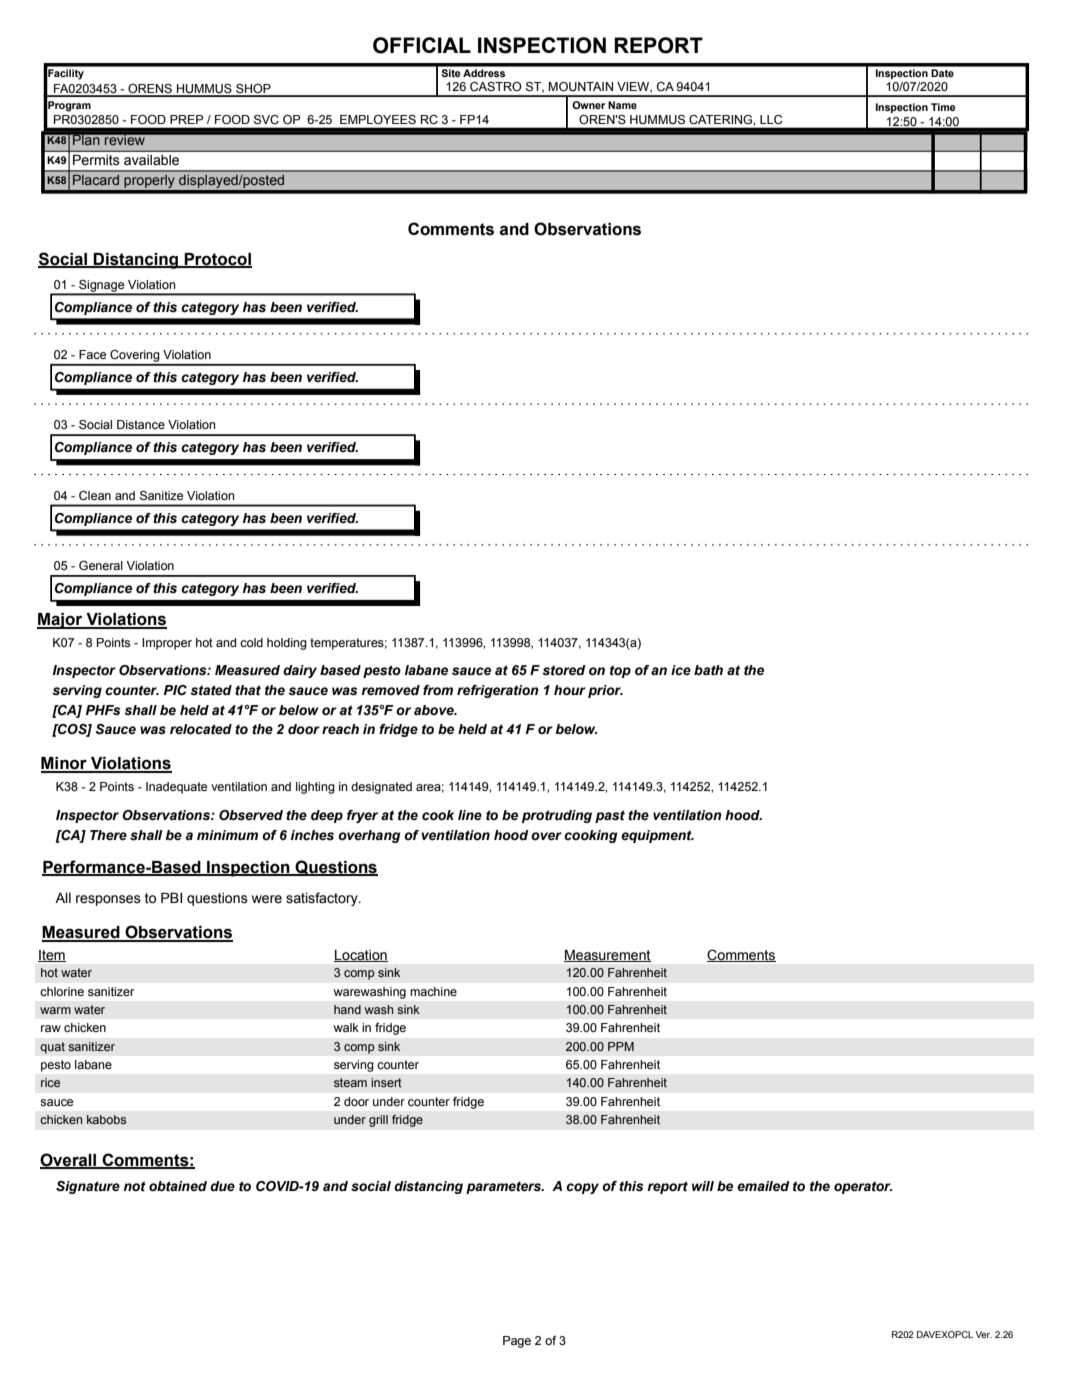  What do you see at coordinates (496, 86) in the screenshot?
I see `CASTRO` at bounding box center [496, 86].
